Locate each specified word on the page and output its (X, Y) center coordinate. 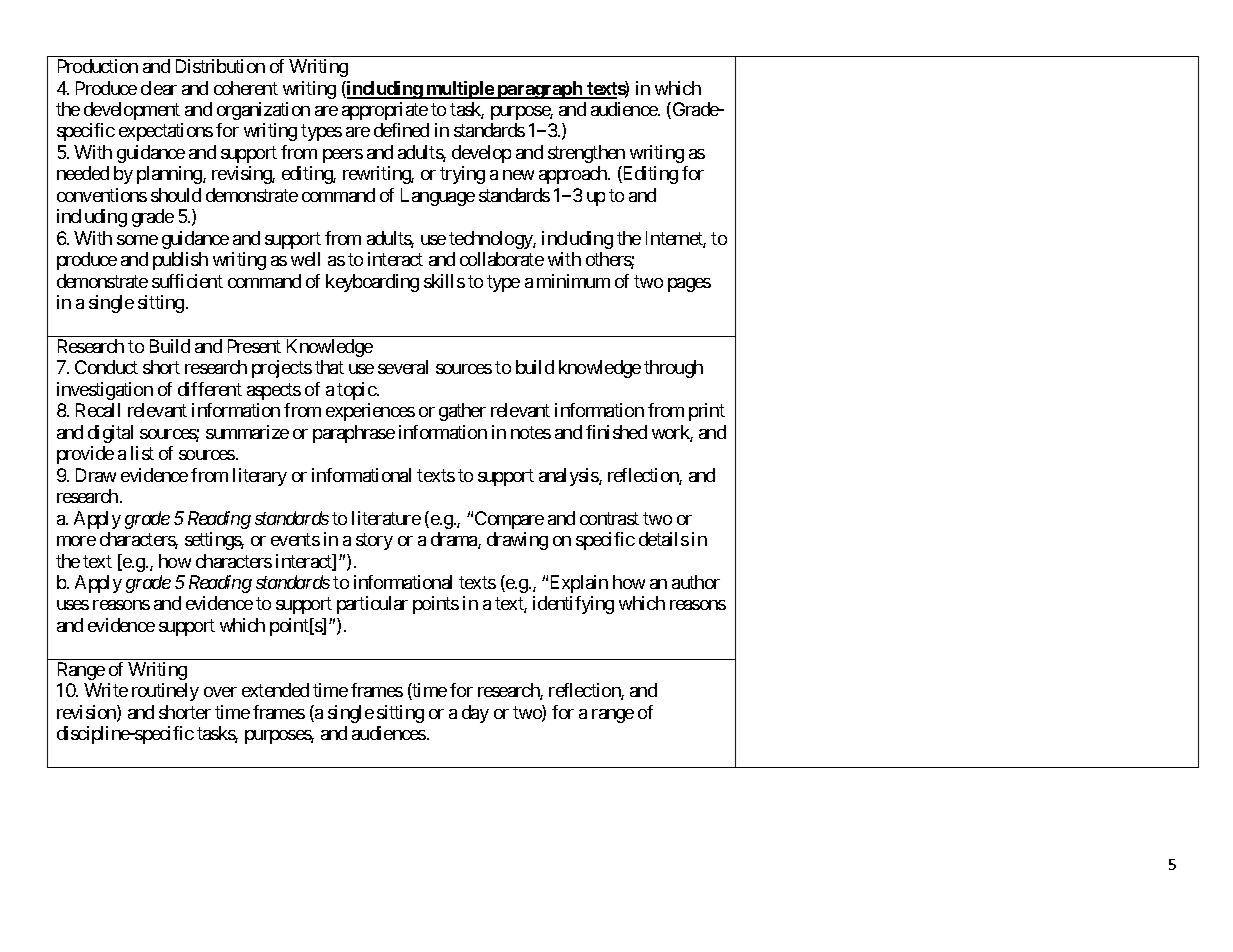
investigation (105, 391)
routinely (165, 692)
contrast (609, 518)
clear (159, 88)
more (76, 541)
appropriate (385, 111)
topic (357, 391)
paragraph (540, 90)
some (137, 240)
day (475, 714)
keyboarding (372, 283)
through (673, 369)
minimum (573, 281)
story (374, 541)
